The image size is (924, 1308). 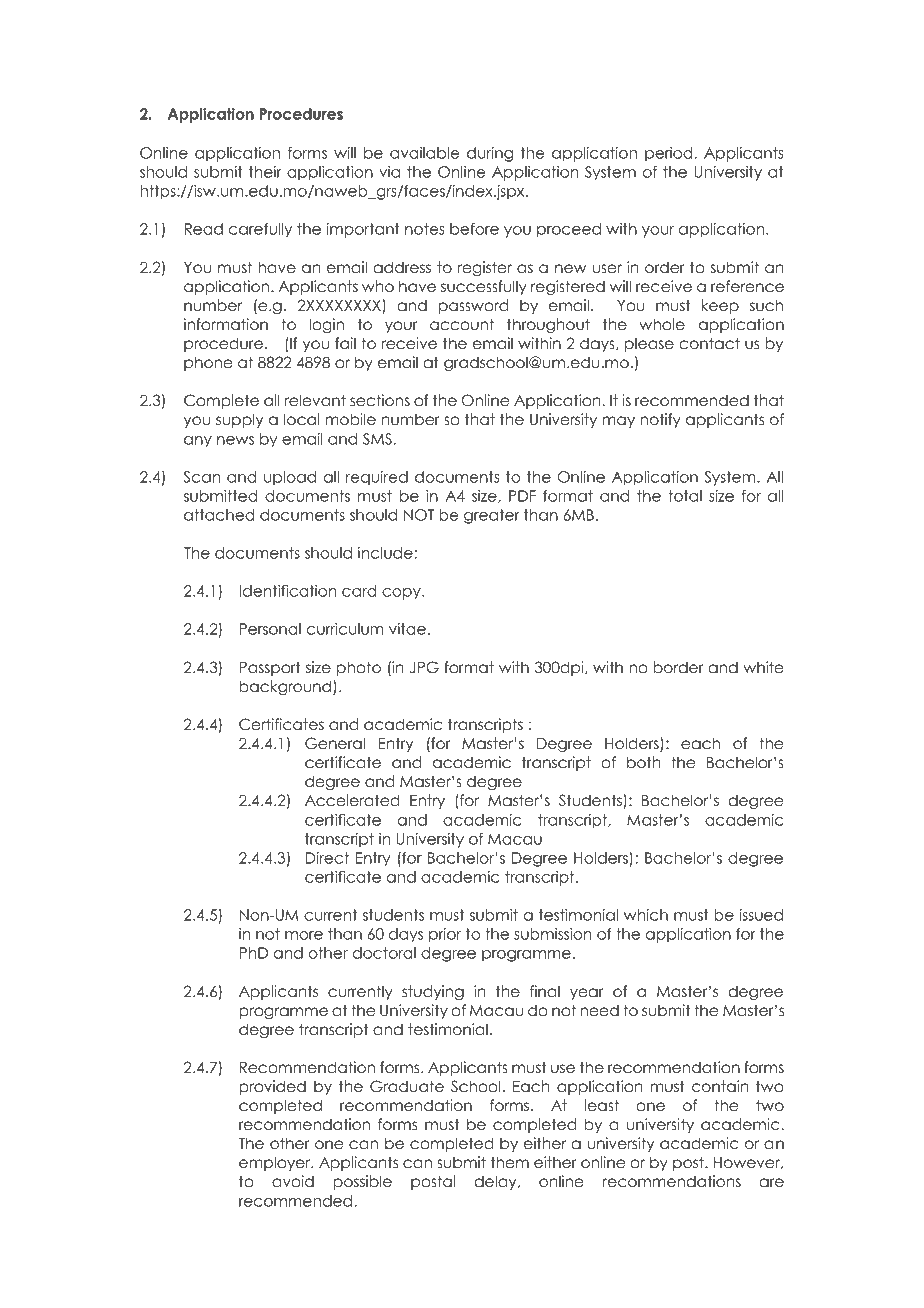 What do you see at coordinates (304, 935) in the document?
I see `more` at bounding box center [304, 935].
